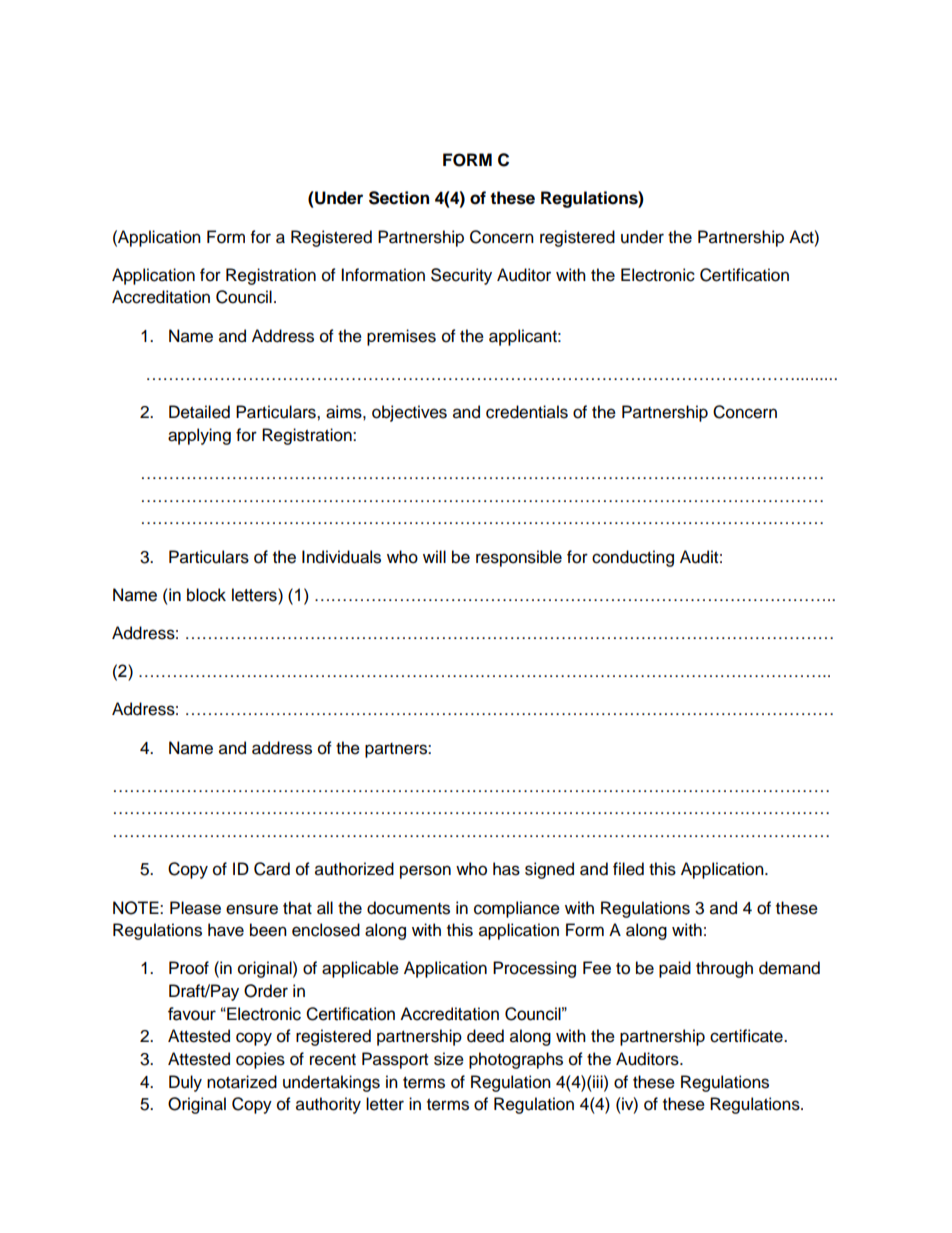  I want to click on Card, so click(272, 869).
